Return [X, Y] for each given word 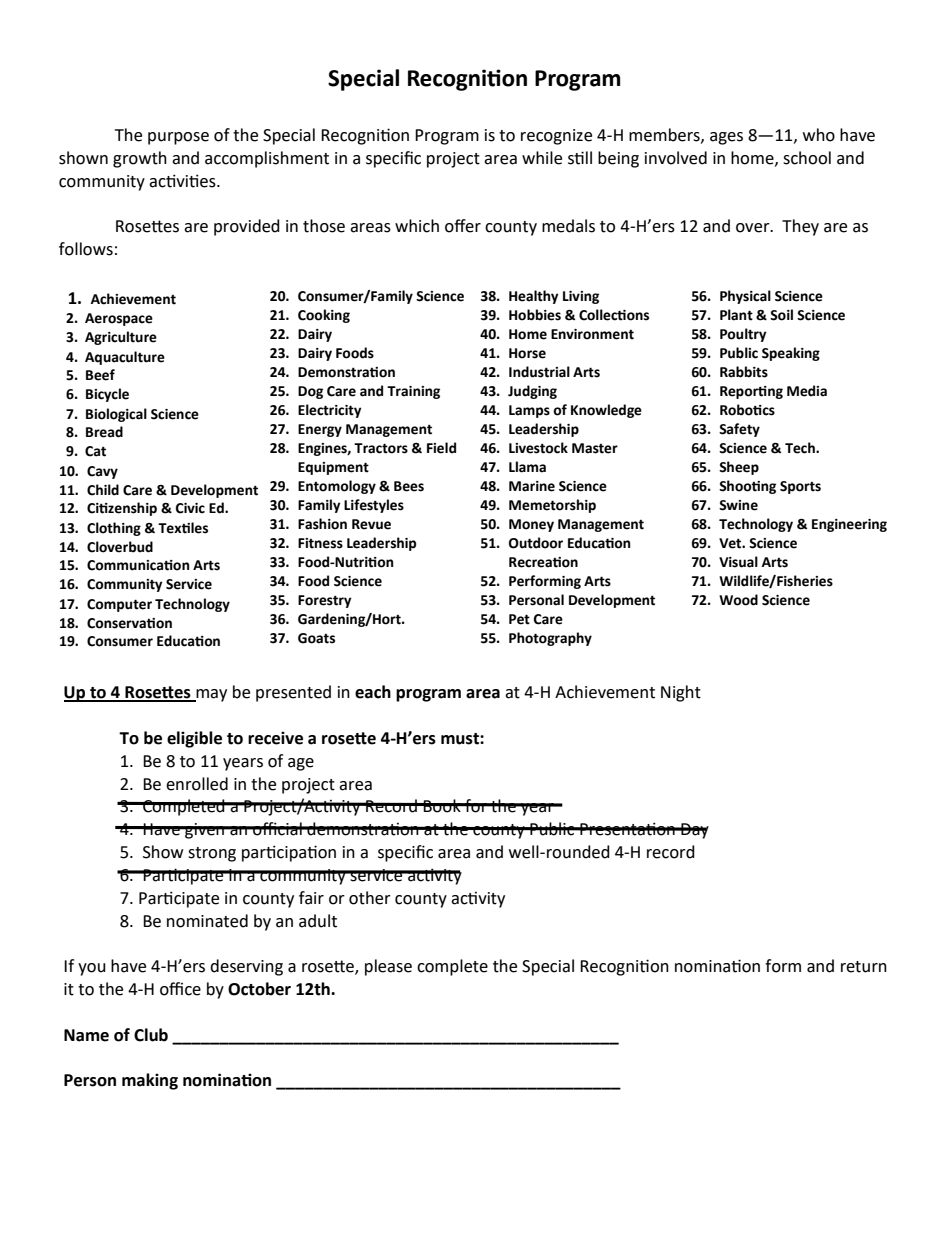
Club [151, 1035]
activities [183, 181]
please [388, 967]
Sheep [739, 468]
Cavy [102, 472]
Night [681, 693]
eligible [194, 739]
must [461, 739]
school [807, 158]
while [542, 158]
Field [441, 448]
